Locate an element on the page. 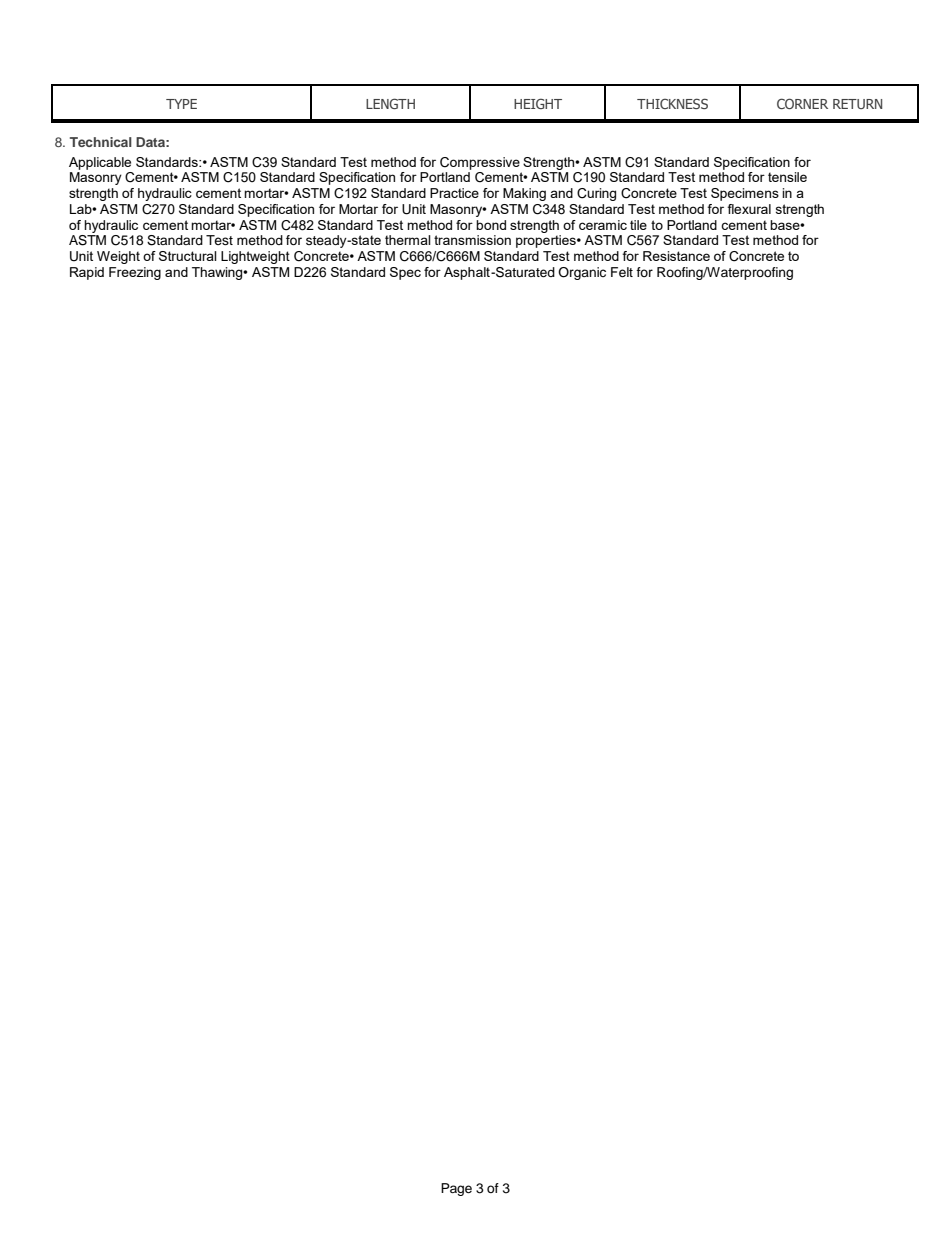 The width and height of the document is (952, 1233). Felt is located at coordinates (622, 272).
